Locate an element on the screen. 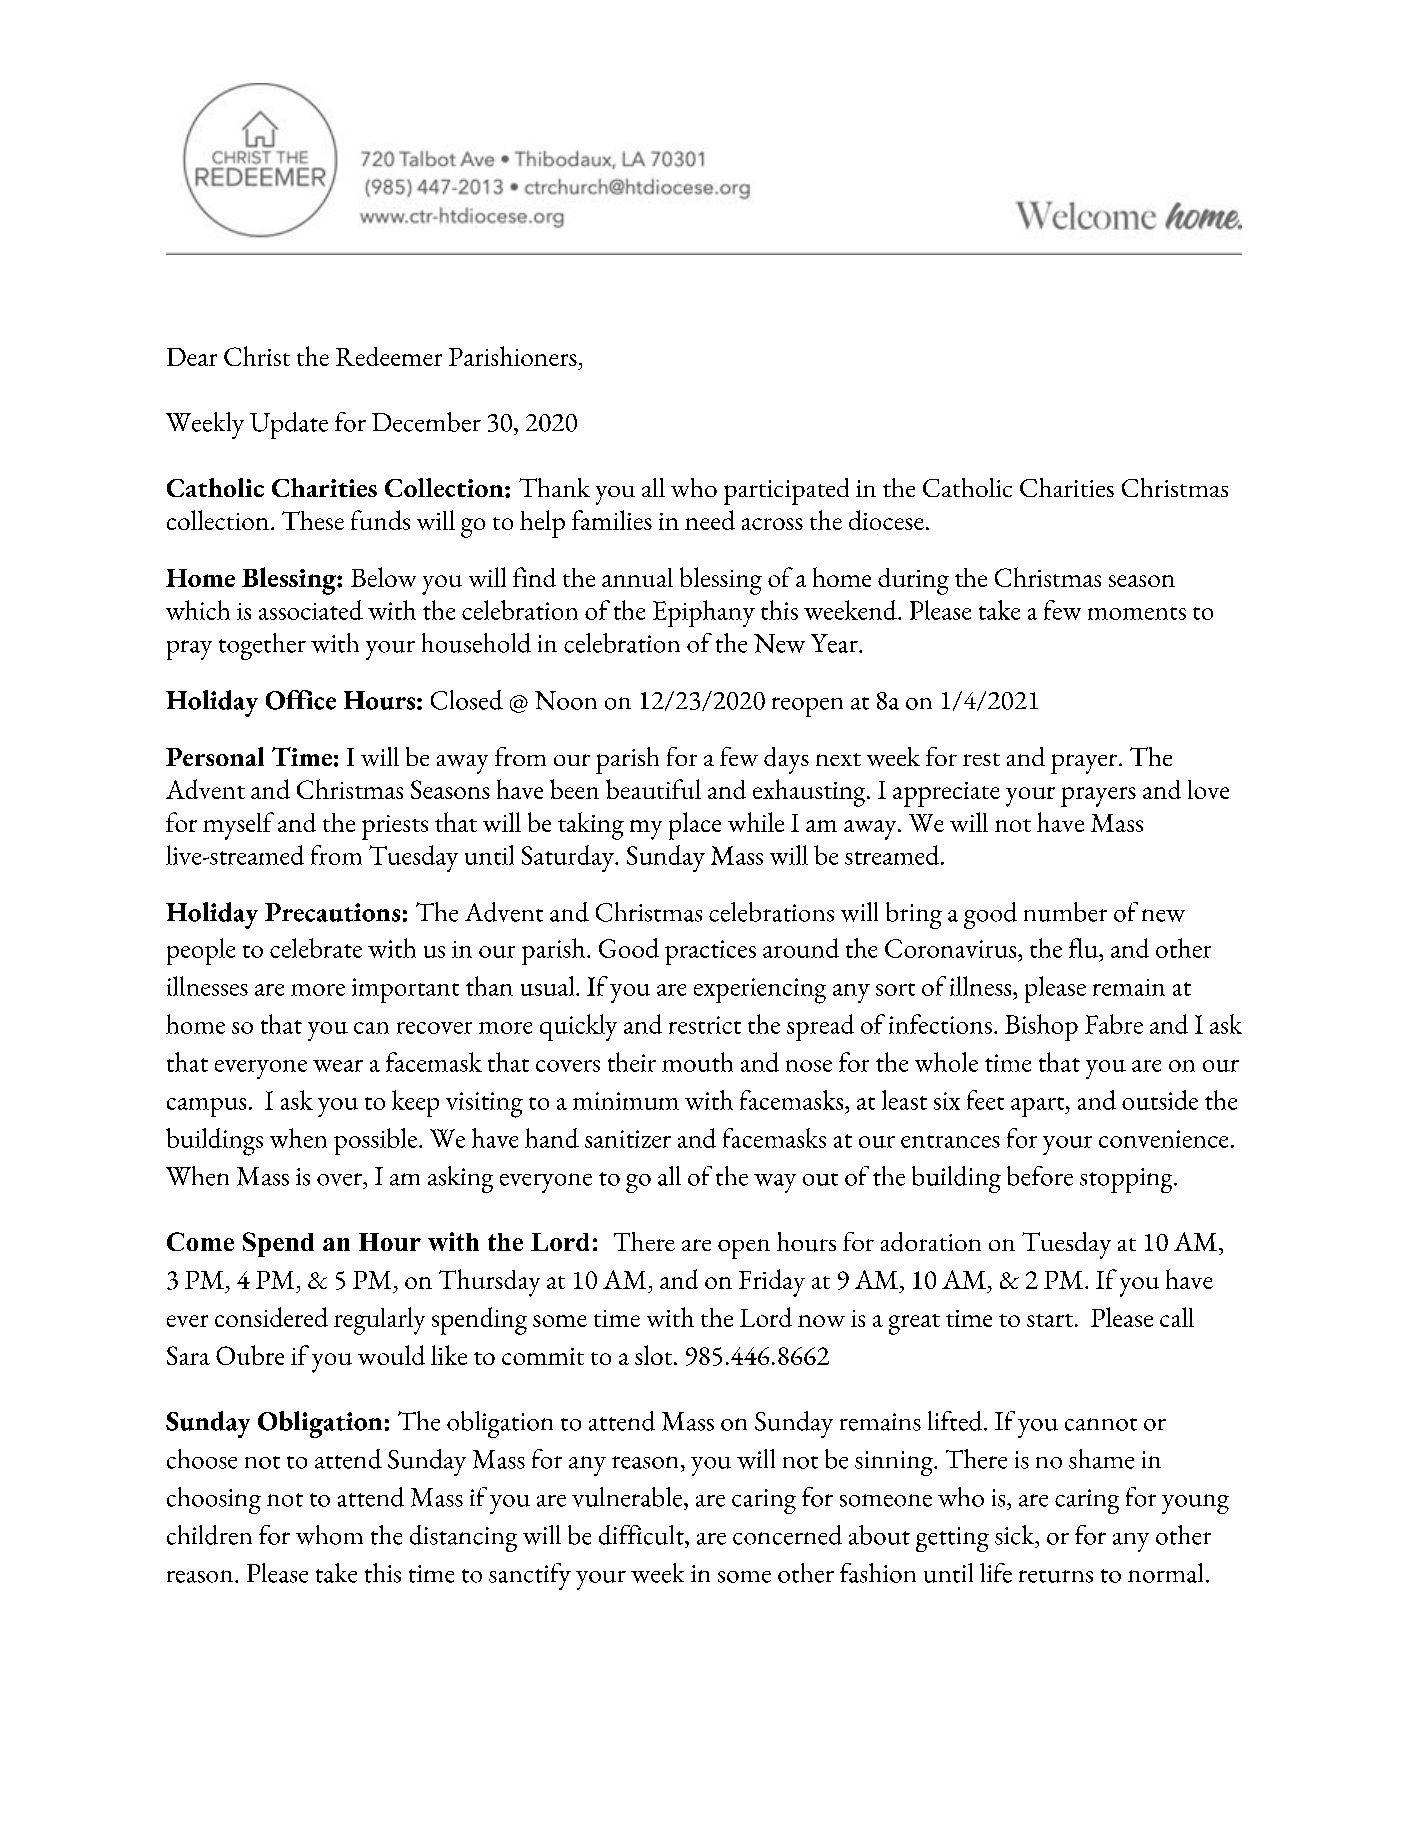 This screenshot has width=1408, height=1822. practices is located at coordinates (710, 952).
